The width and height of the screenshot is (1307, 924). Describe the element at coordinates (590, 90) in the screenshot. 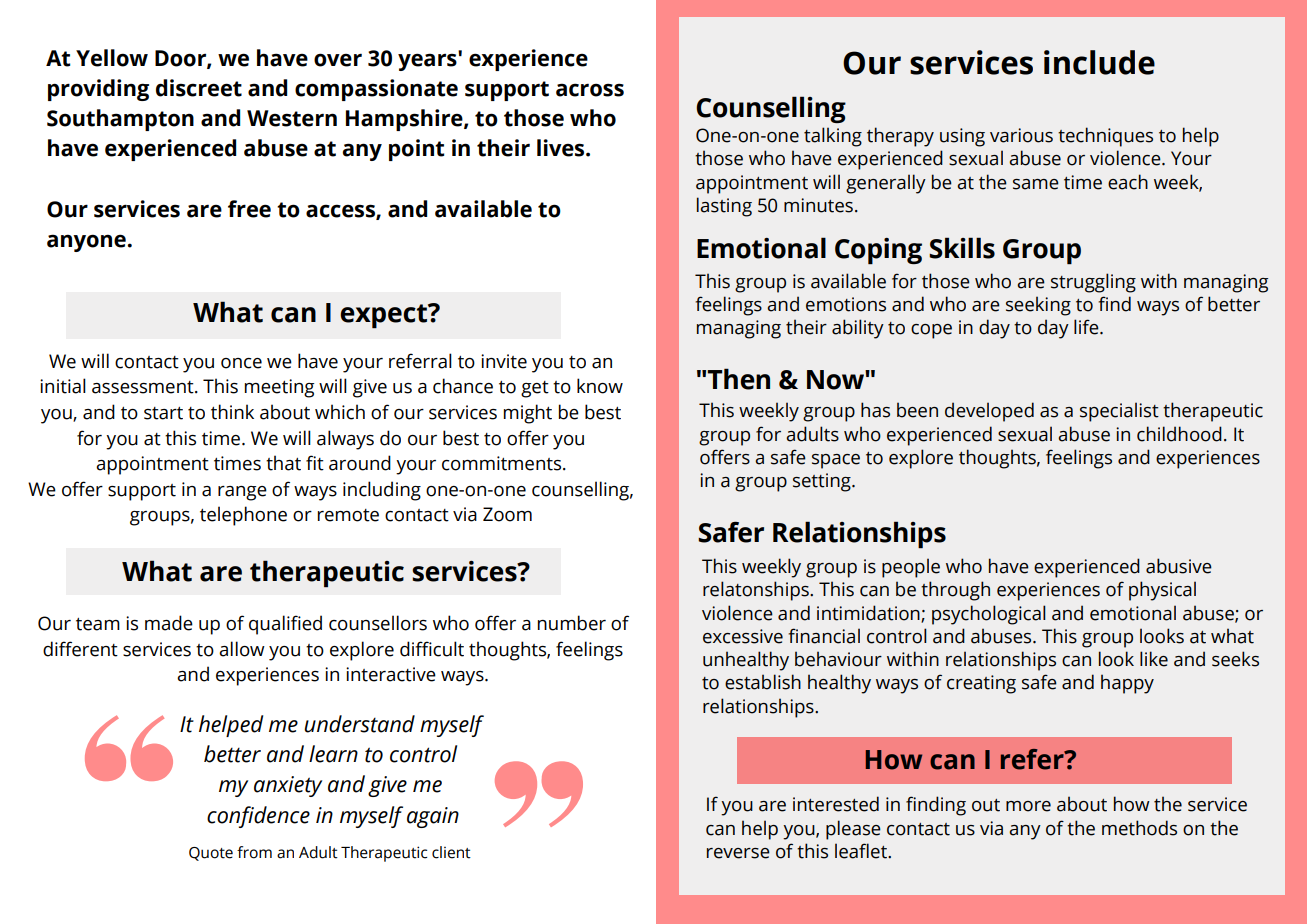

I see `across` at that location.
